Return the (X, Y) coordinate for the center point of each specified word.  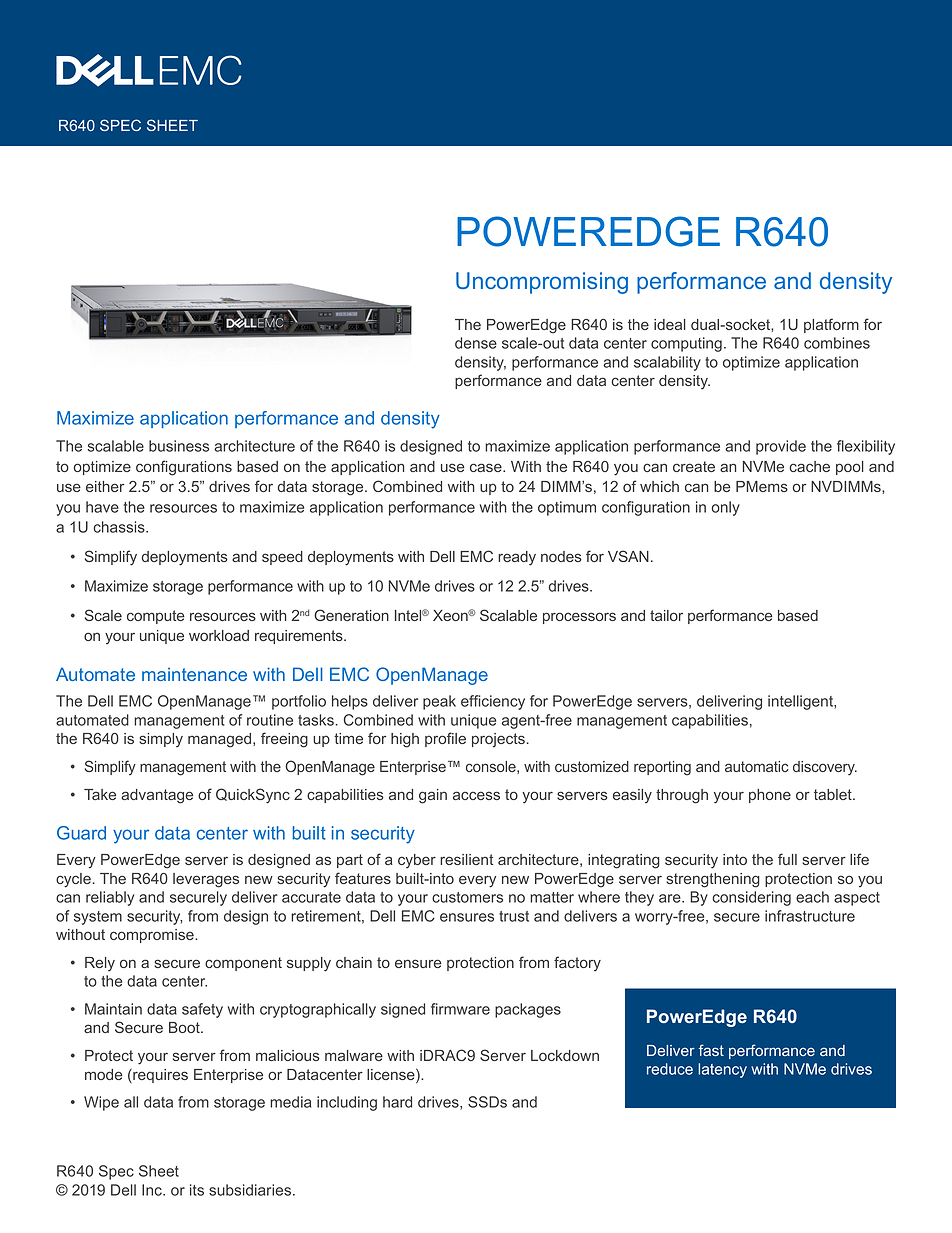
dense (476, 343)
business (179, 446)
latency (722, 1070)
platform (831, 325)
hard (397, 1102)
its (197, 1190)
